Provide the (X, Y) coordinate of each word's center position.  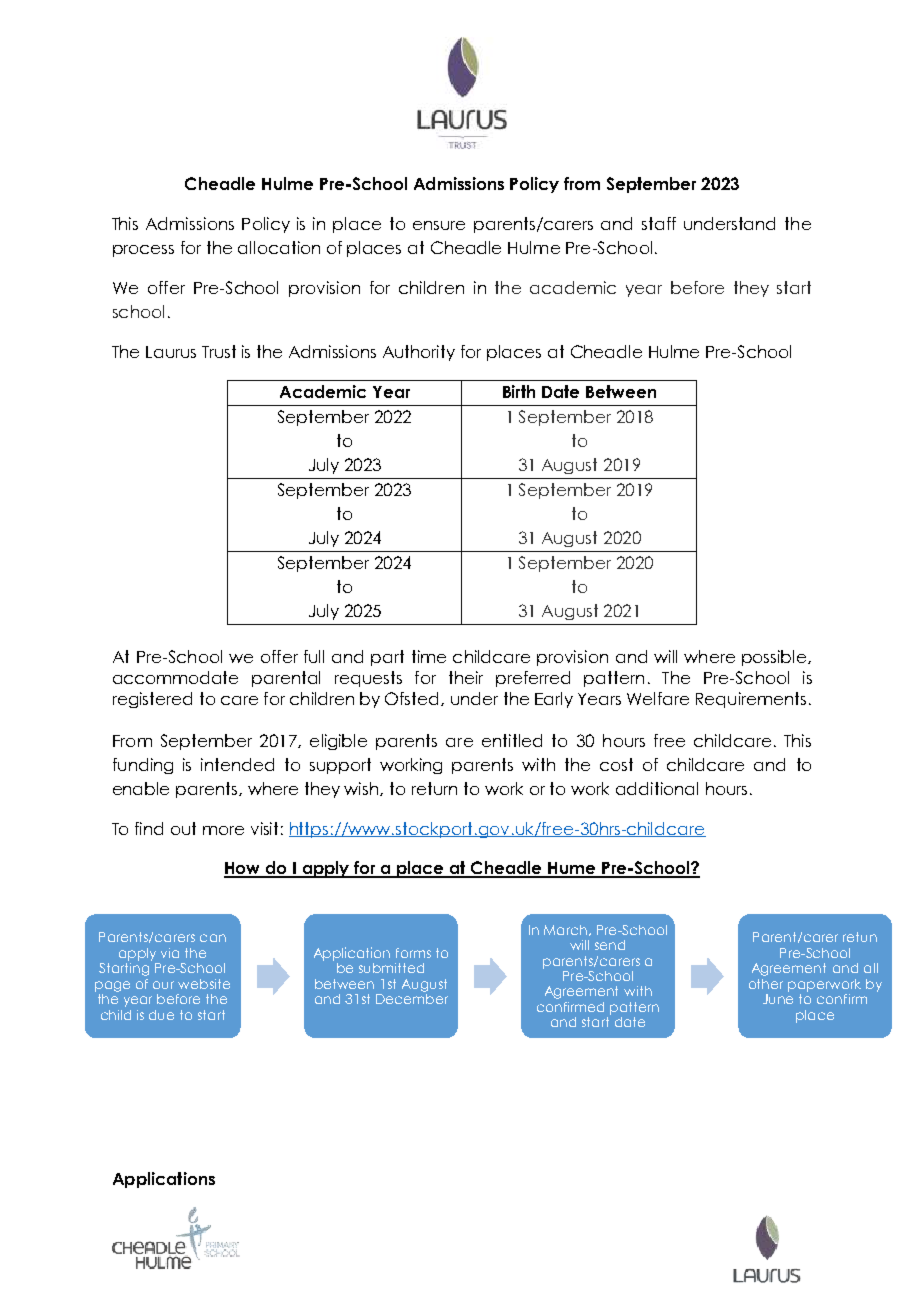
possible (775, 658)
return (434, 788)
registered (152, 700)
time (429, 656)
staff (659, 223)
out (183, 828)
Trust (219, 351)
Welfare (658, 698)
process (143, 251)
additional (657, 788)
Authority (419, 353)
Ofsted (413, 699)
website (204, 984)
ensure (439, 225)
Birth (519, 391)
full (314, 656)
